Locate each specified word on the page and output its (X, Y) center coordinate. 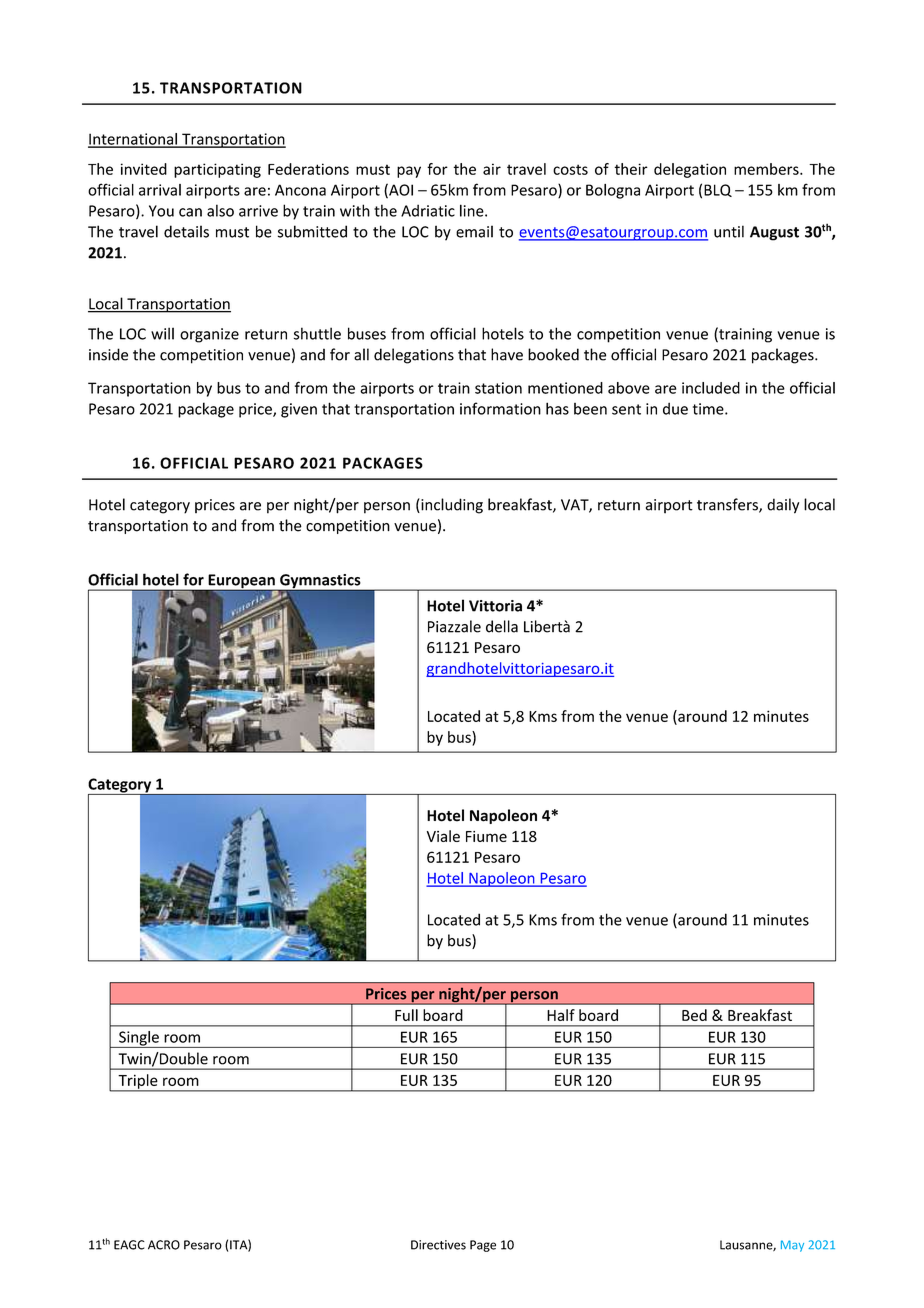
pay (409, 172)
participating (217, 170)
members (767, 169)
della (502, 626)
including (451, 506)
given (299, 410)
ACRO (164, 1245)
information (500, 408)
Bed (694, 1015)
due (675, 408)
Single (139, 1039)
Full (406, 1015)
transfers (728, 505)
